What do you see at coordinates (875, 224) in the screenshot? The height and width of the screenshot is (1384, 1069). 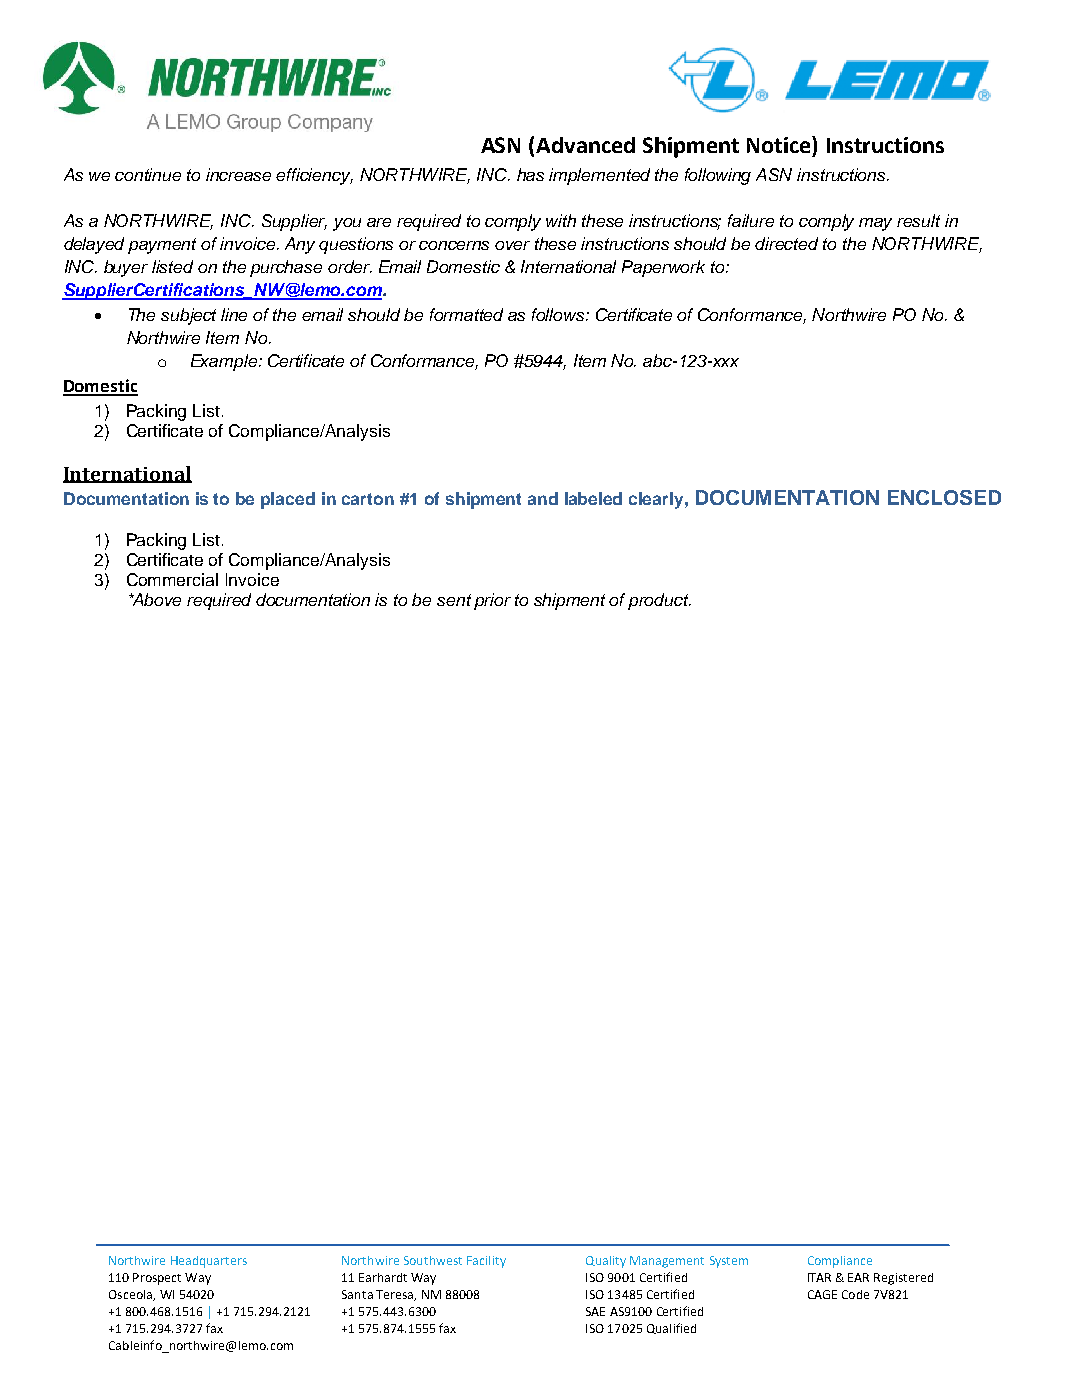 I see `may` at bounding box center [875, 224].
